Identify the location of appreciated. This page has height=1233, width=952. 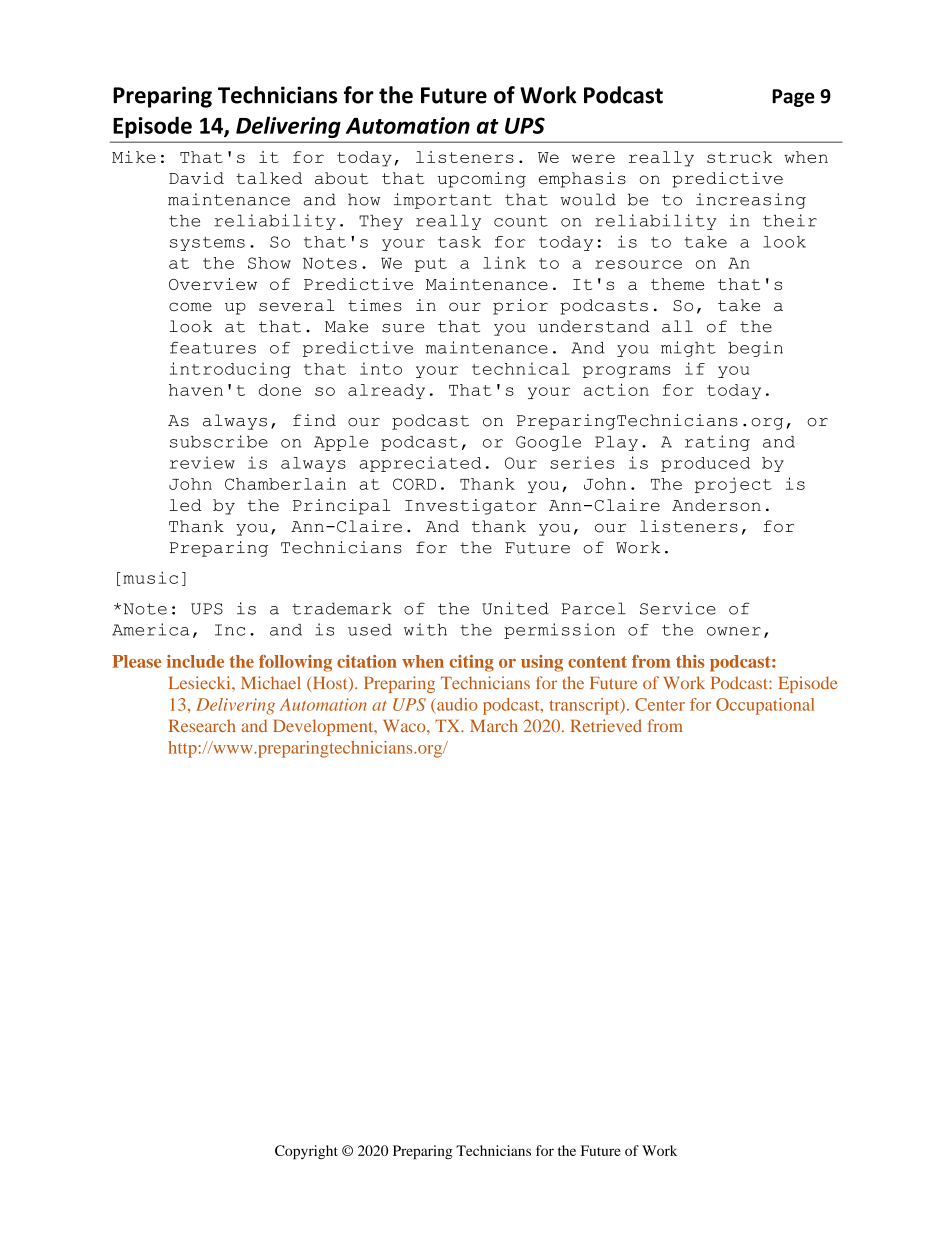
(420, 464).
